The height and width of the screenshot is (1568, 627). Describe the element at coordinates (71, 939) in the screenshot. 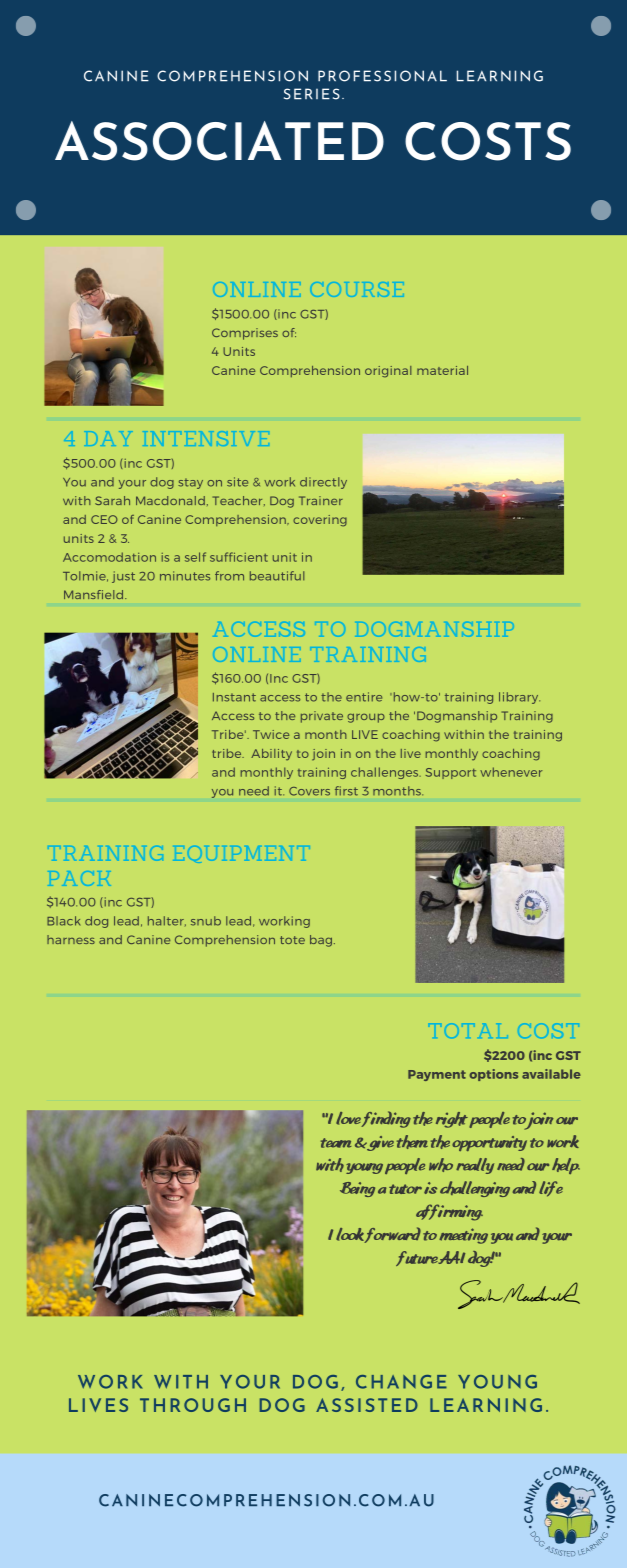

I see `harness` at that location.
